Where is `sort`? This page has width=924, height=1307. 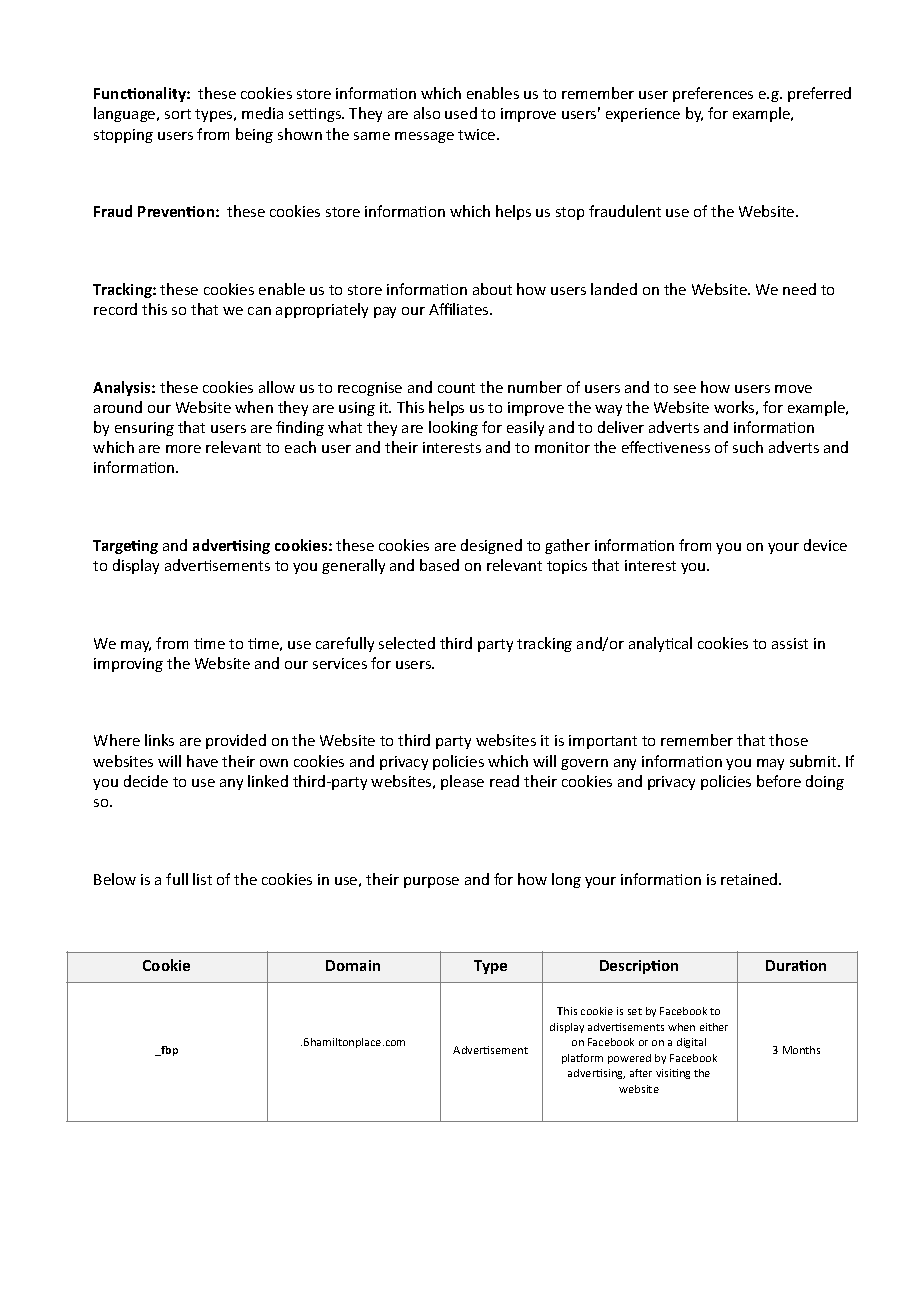
sort is located at coordinates (178, 114).
